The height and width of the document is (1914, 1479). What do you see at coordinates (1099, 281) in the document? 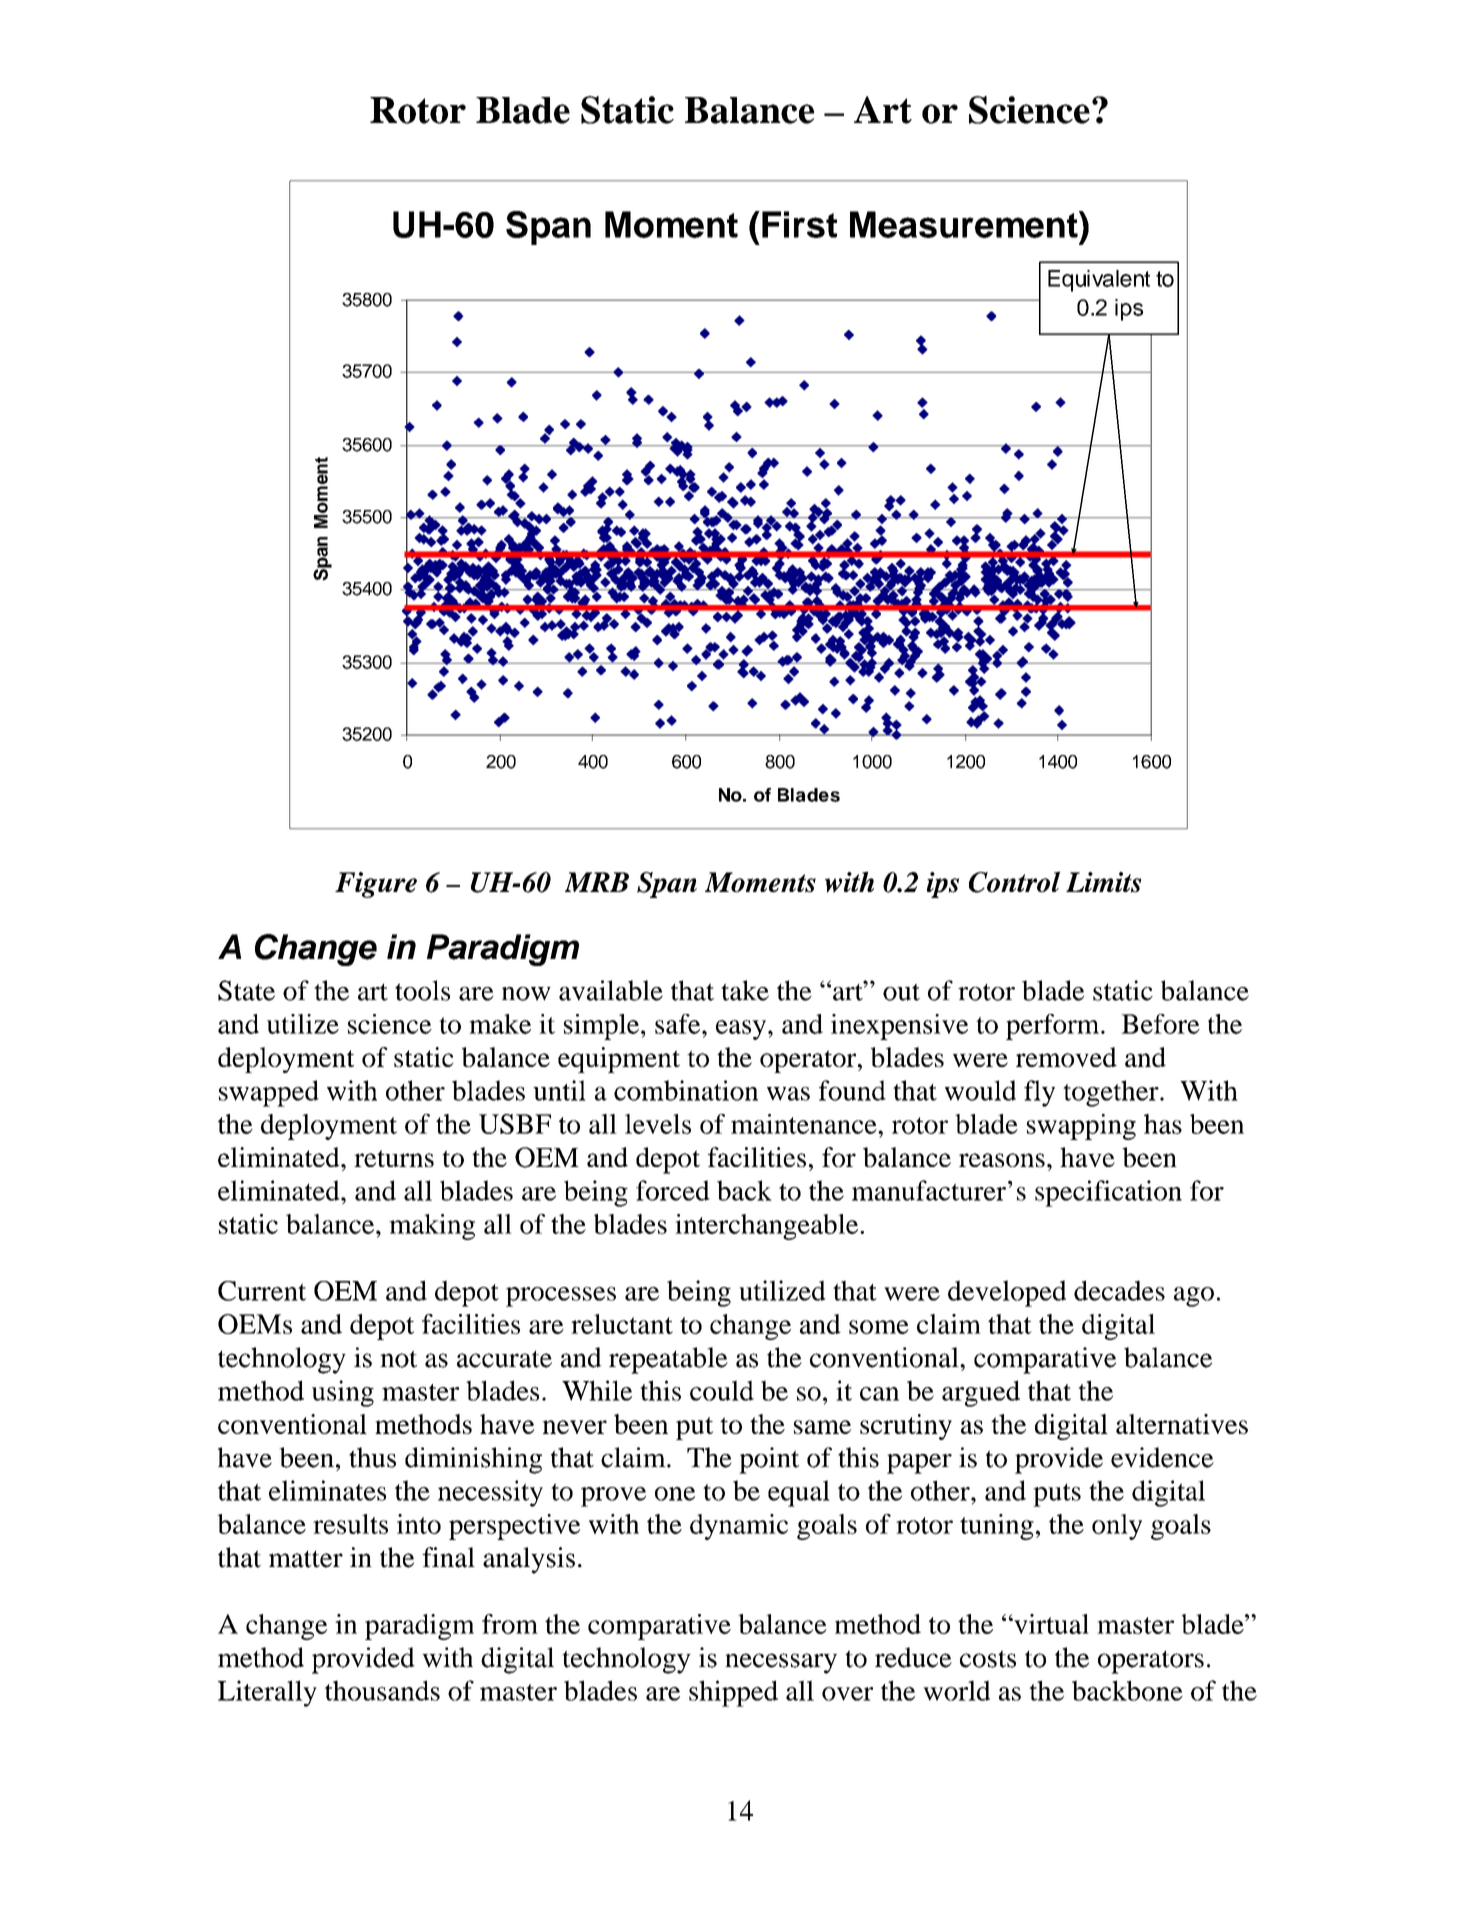
I see `Equivalent` at bounding box center [1099, 281].
